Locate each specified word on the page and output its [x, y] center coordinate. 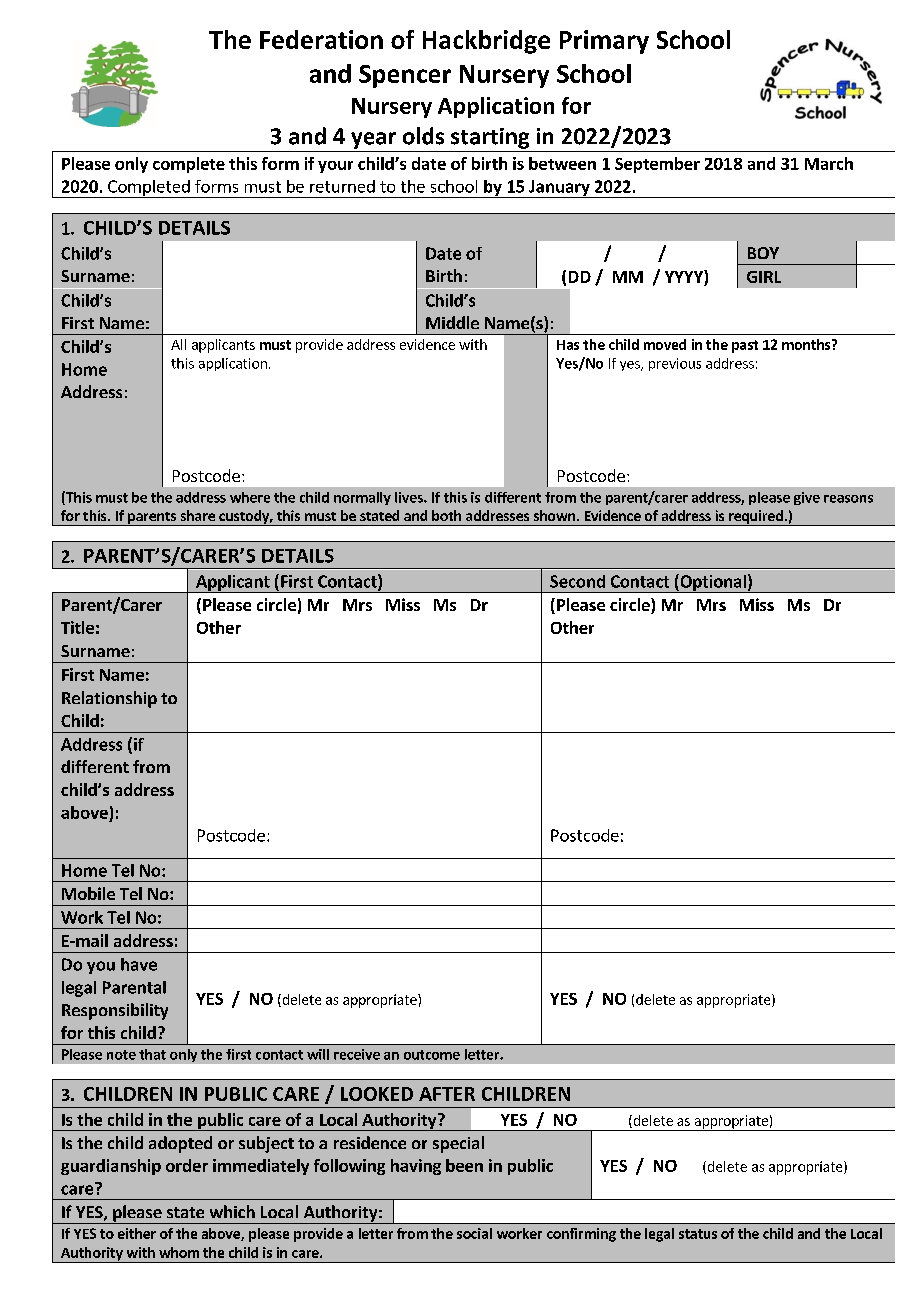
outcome [432, 1055]
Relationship [109, 699]
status [698, 1234]
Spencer [405, 76]
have [139, 964]
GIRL [764, 277]
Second [577, 581]
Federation [321, 39]
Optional [713, 583]
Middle [452, 322]
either [137, 1233]
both [446, 515]
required [756, 518]
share [198, 515]
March [829, 163]
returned [342, 186]
